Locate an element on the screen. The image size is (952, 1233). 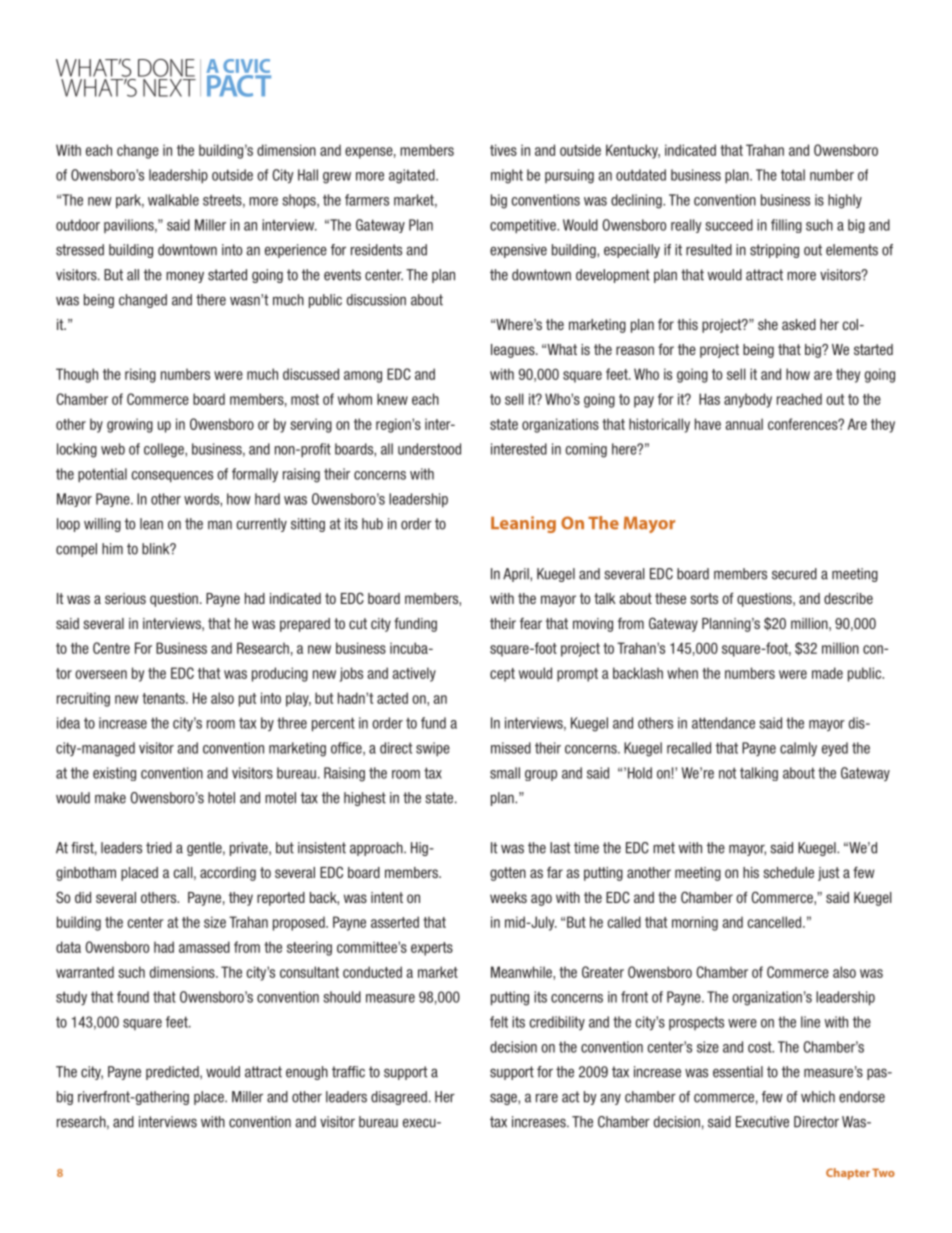
filling is located at coordinates (786, 226).
